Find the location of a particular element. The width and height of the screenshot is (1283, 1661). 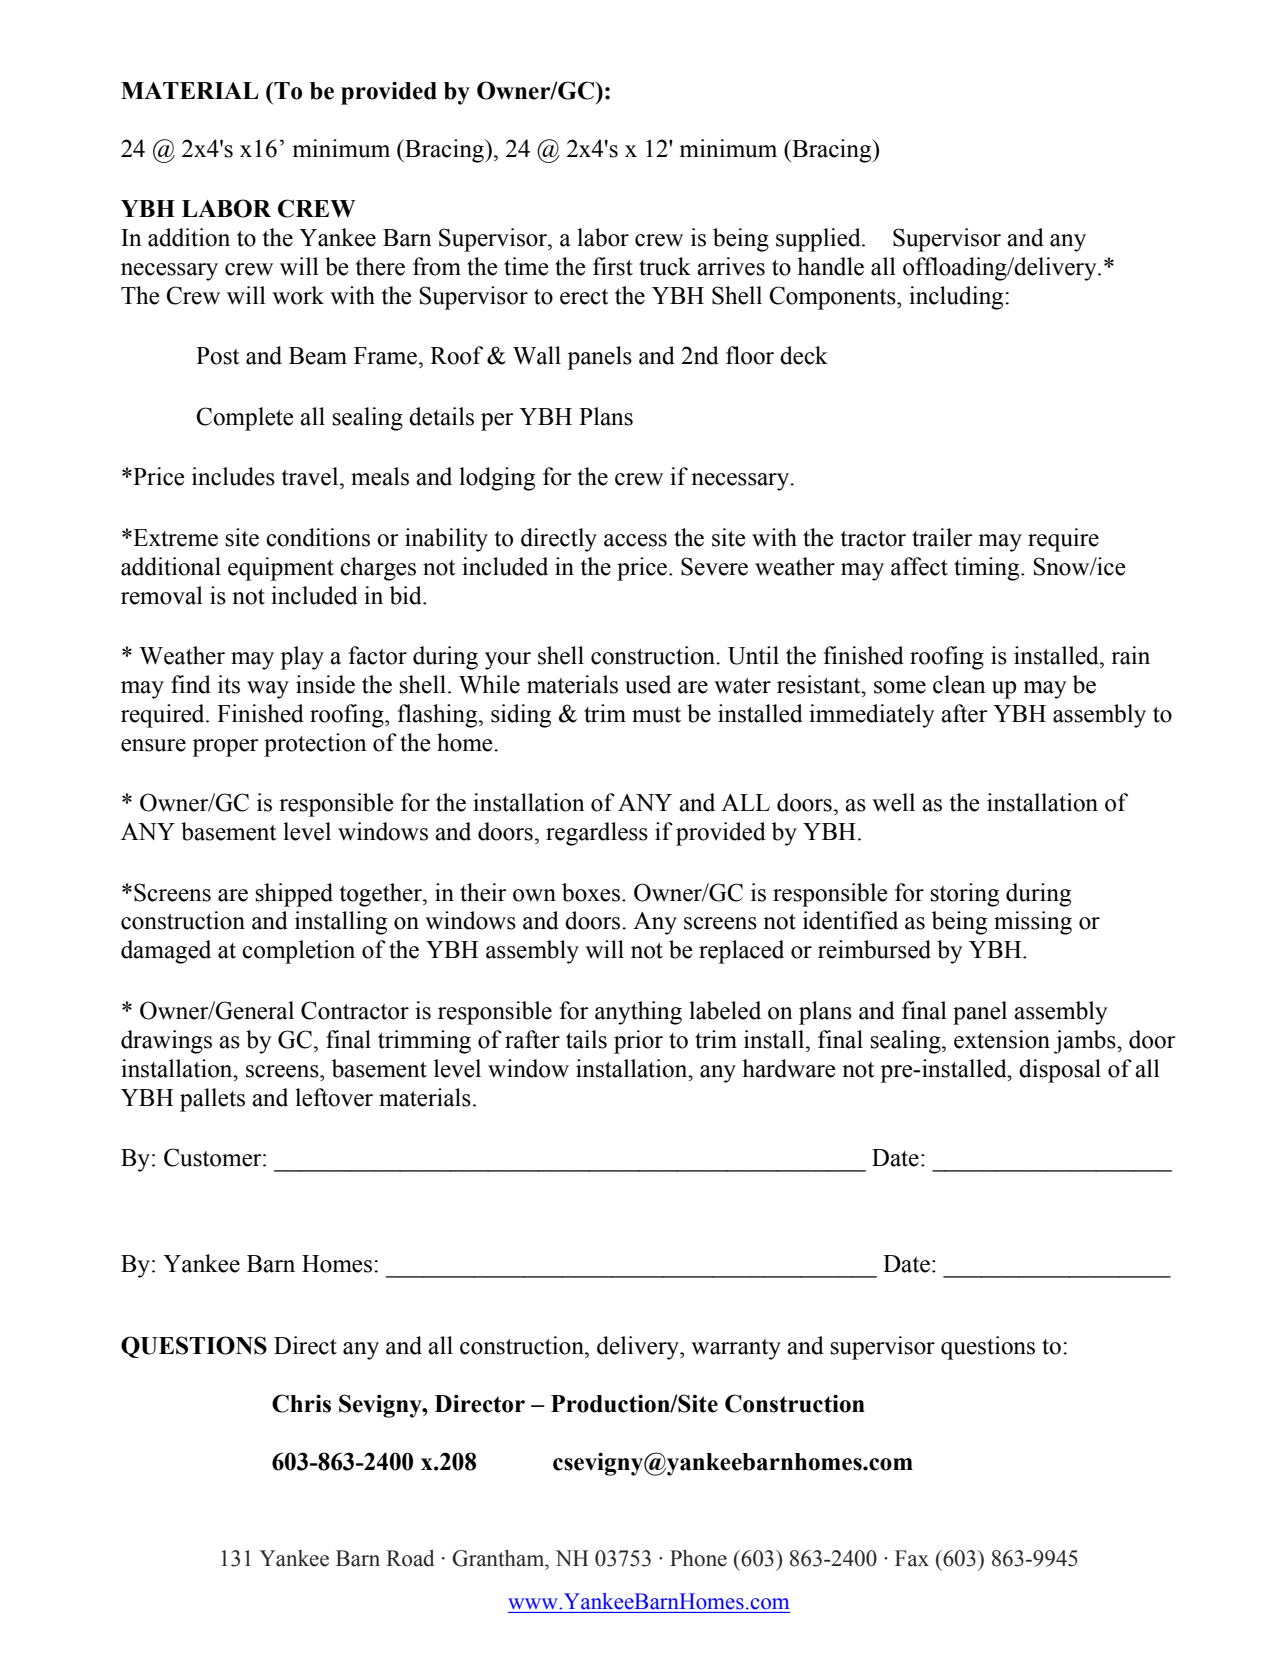

timing is located at coordinates (988, 569).
